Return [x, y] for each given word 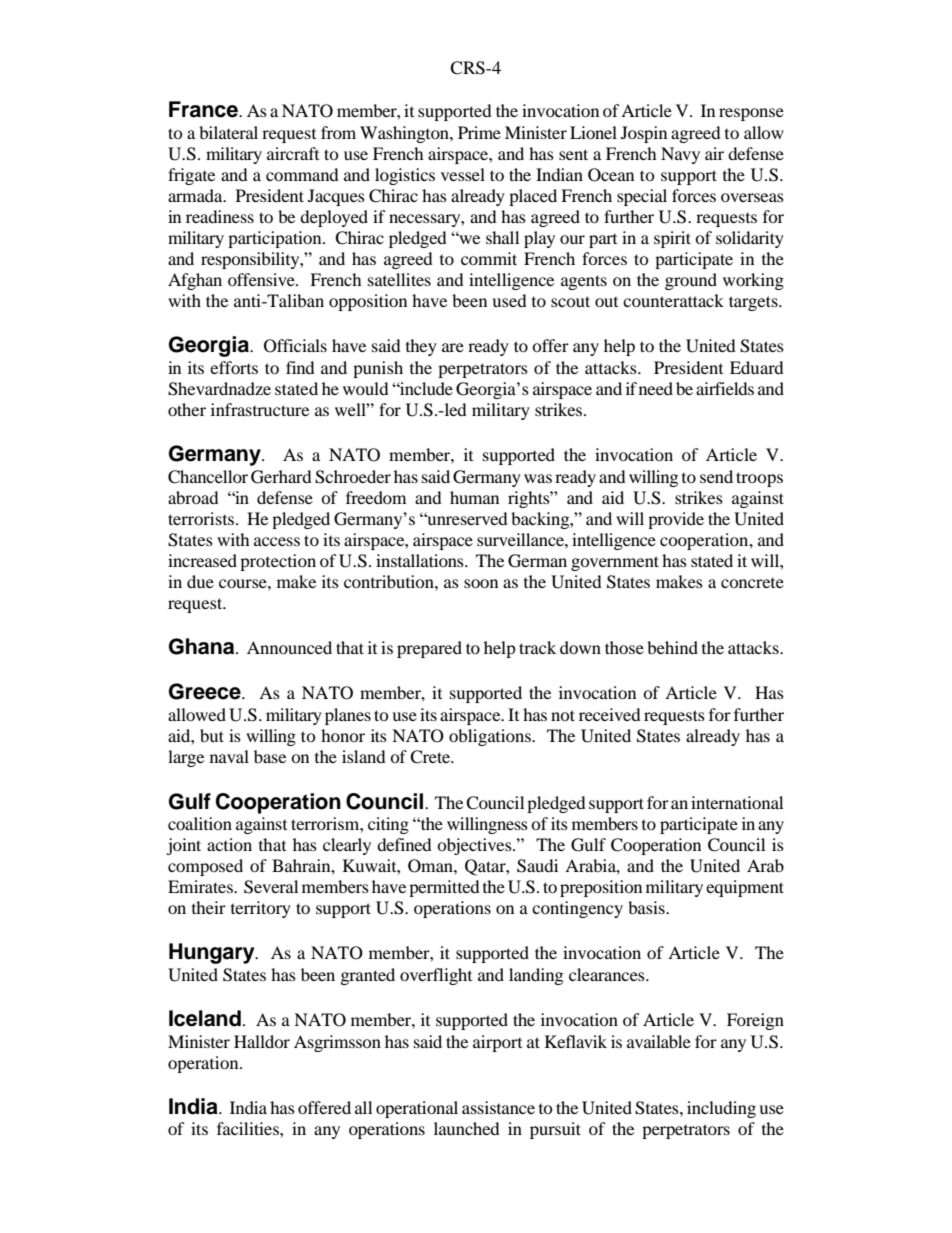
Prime [479, 132]
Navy [680, 155]
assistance [498, 1107]
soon [481, 583]
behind [672, 647]
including [721, 1109]
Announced [289, 647]
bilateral [228, 132]
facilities [249, 1128]
